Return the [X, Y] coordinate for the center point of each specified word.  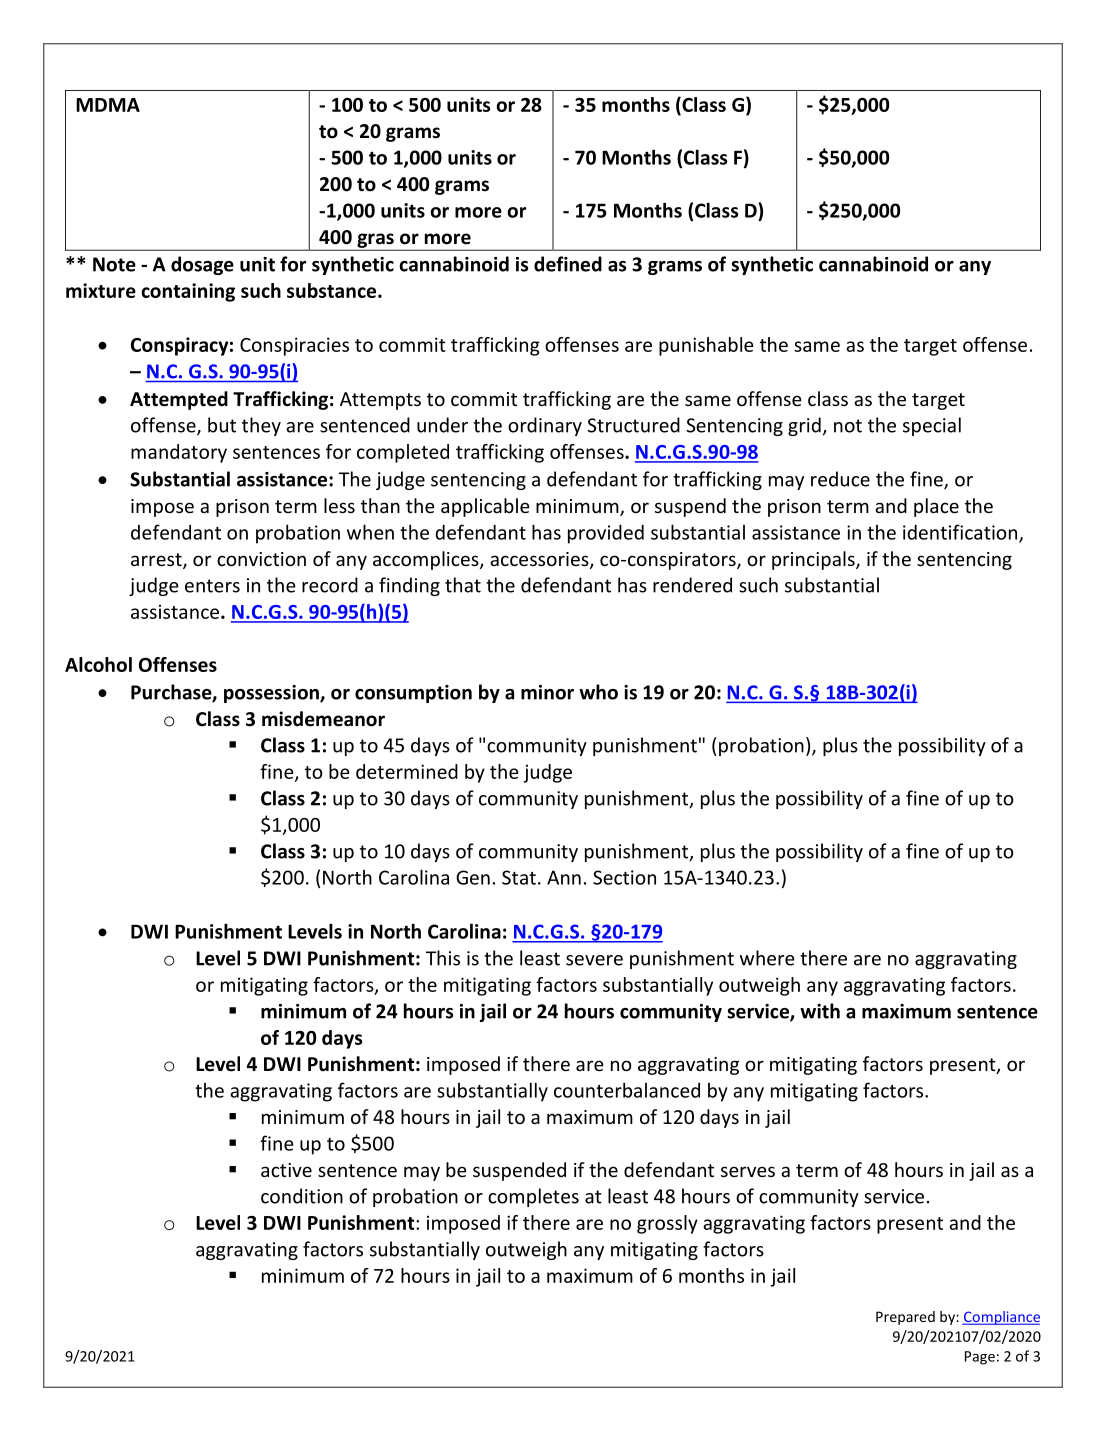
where [767, 958]
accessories [540, 560]
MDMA [108, 105]
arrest [157, 561]
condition [302, 1196]
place [936, 507]
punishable [706, 346]
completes [533, 1197]
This [443, 958]
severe [594, 960]
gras [375, 241]
